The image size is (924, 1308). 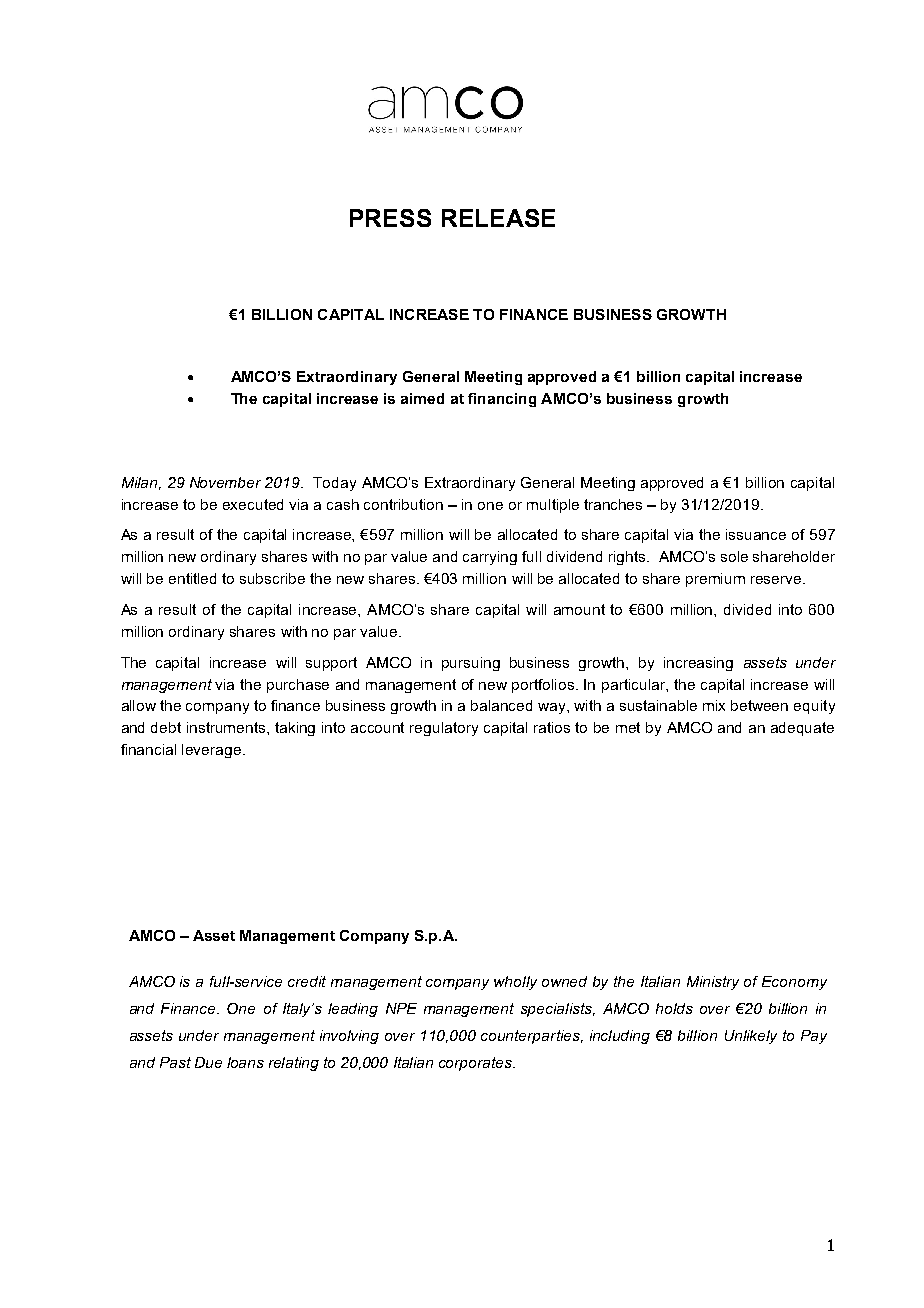 I want to click on adequate, so click(x=802, y=729).
